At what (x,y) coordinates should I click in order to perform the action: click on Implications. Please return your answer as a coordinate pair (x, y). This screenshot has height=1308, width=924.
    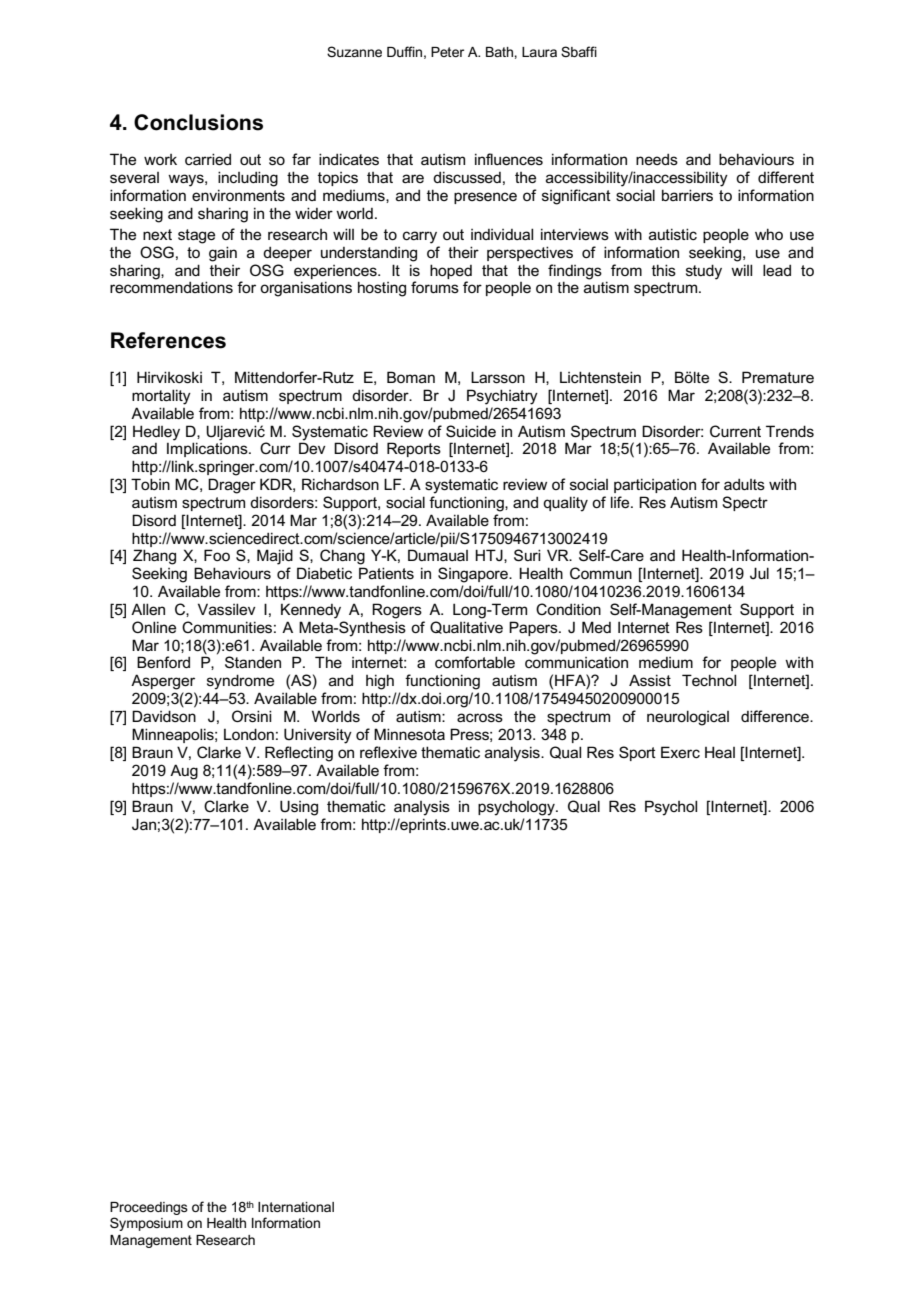
    Looking at the image, I should click on (208, 448).
